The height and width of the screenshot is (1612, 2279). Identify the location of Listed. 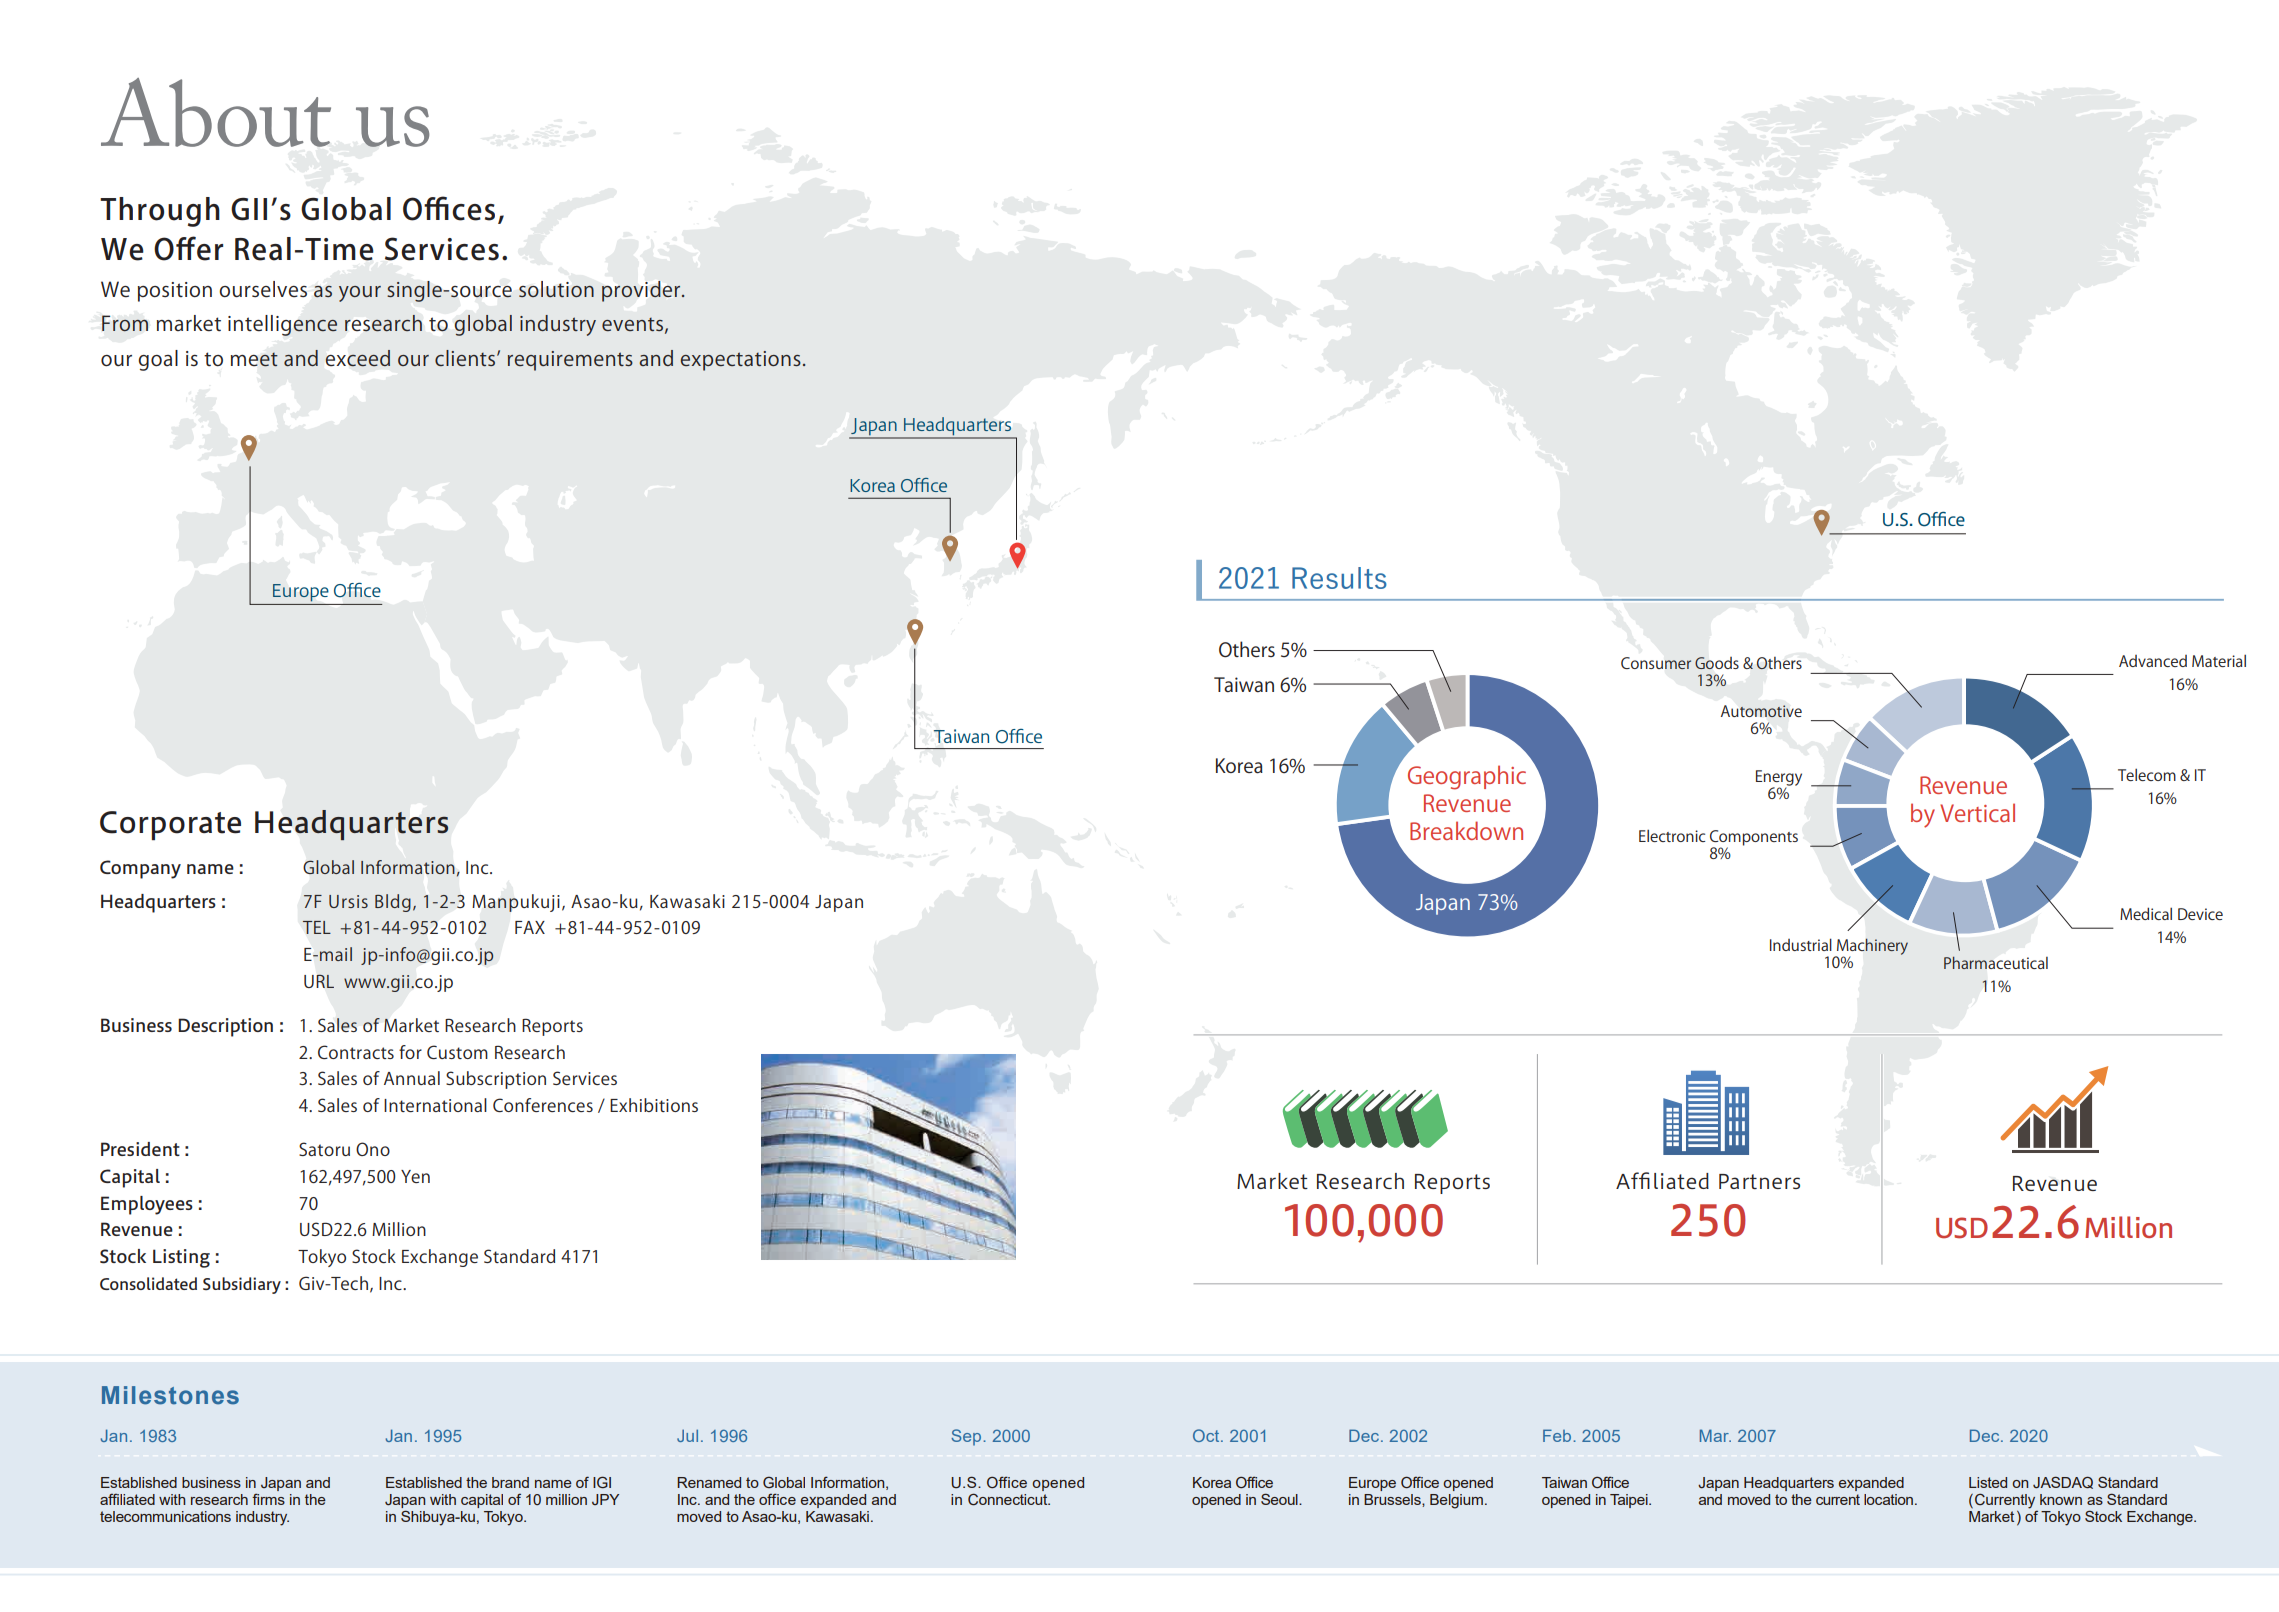
(1988, 1482).
